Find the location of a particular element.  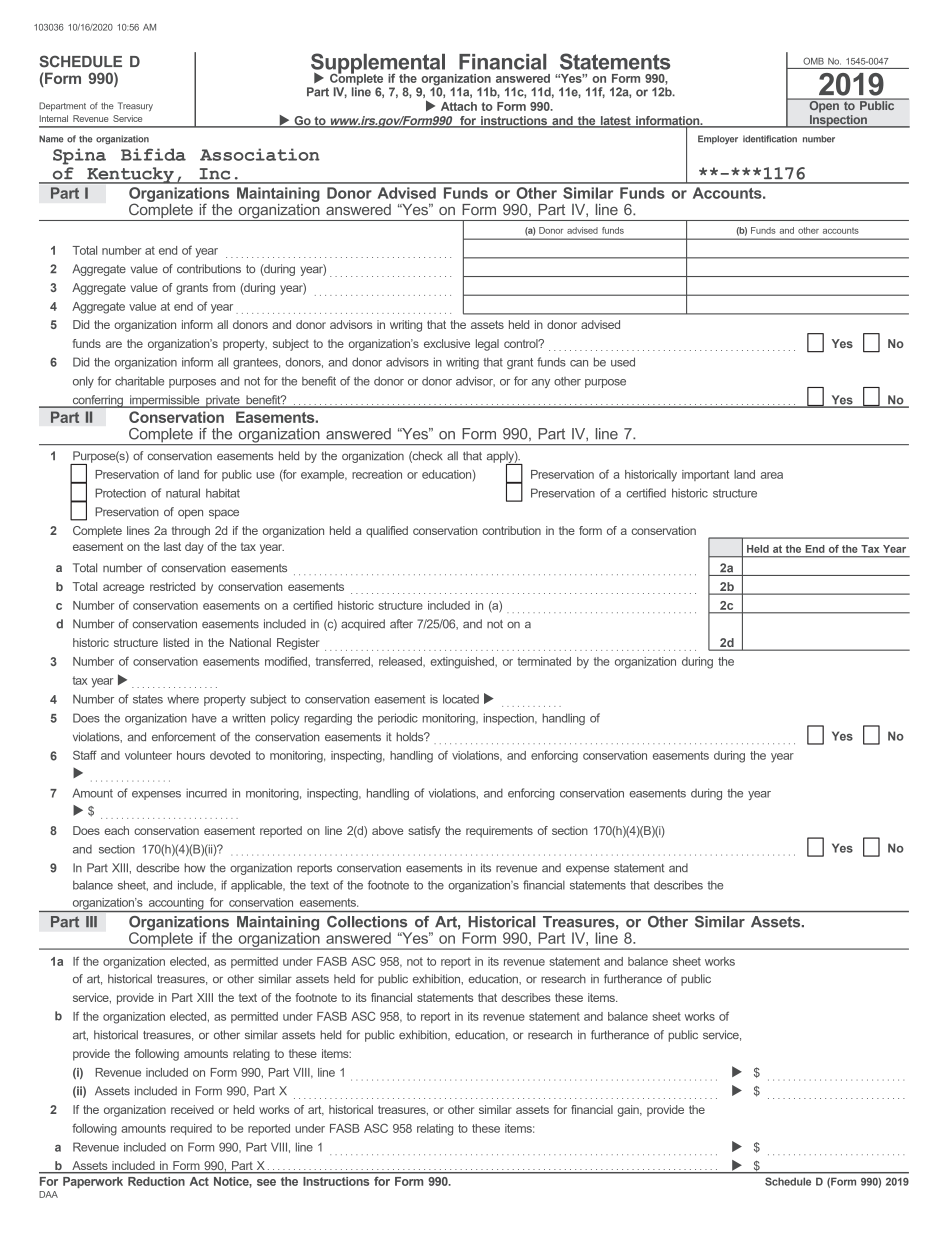

each is located at coordinates (116, 830).
